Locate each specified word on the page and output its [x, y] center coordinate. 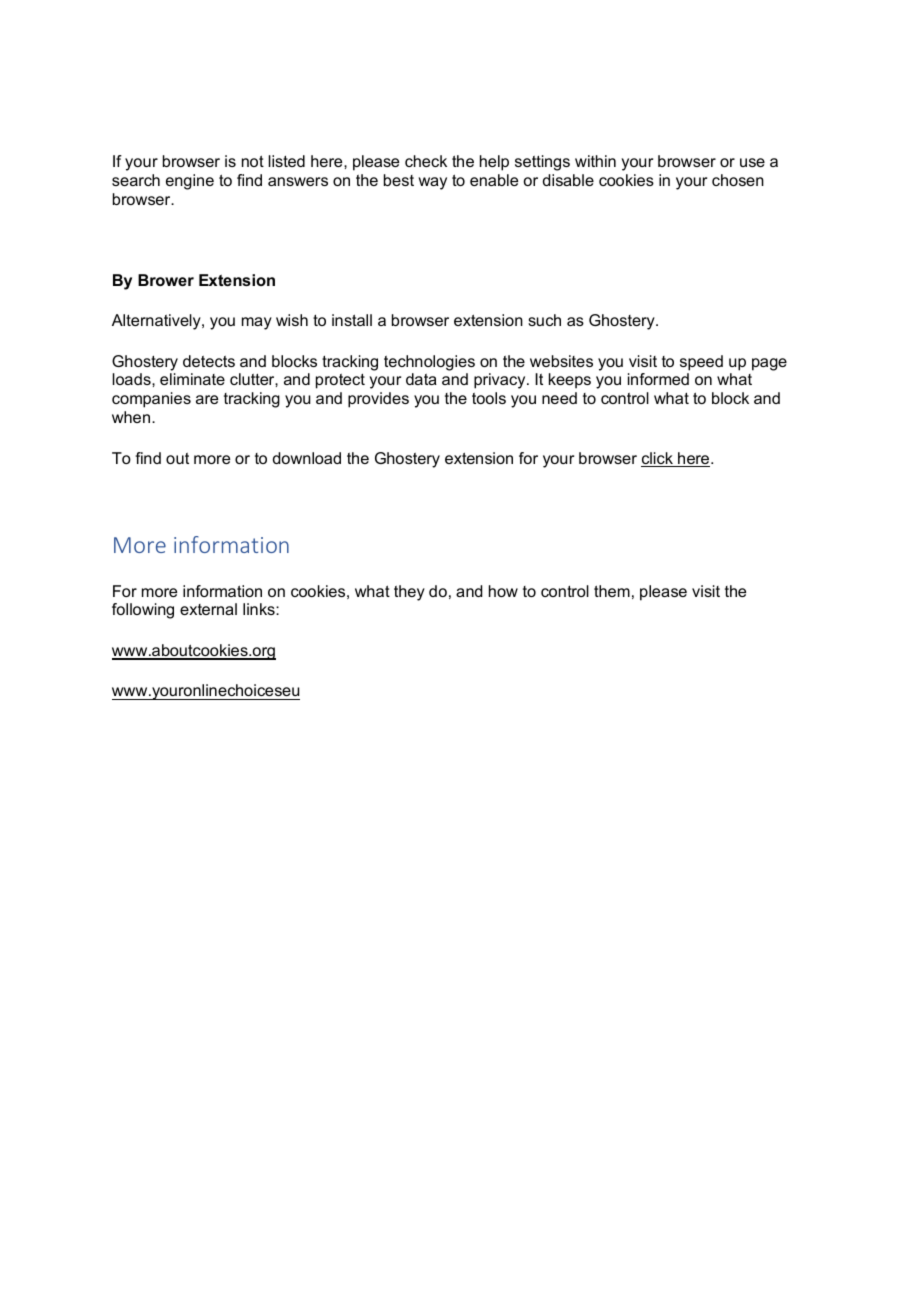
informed [658, 379]
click [658, 459]
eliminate [192, 379]
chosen [738, 180]
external [208, 609]
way [433, 183]
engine [190, 182]
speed [701, 363]
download [307, 458]
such [544, 320]
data [421, 379]
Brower [166, 280]
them [612, 591]
